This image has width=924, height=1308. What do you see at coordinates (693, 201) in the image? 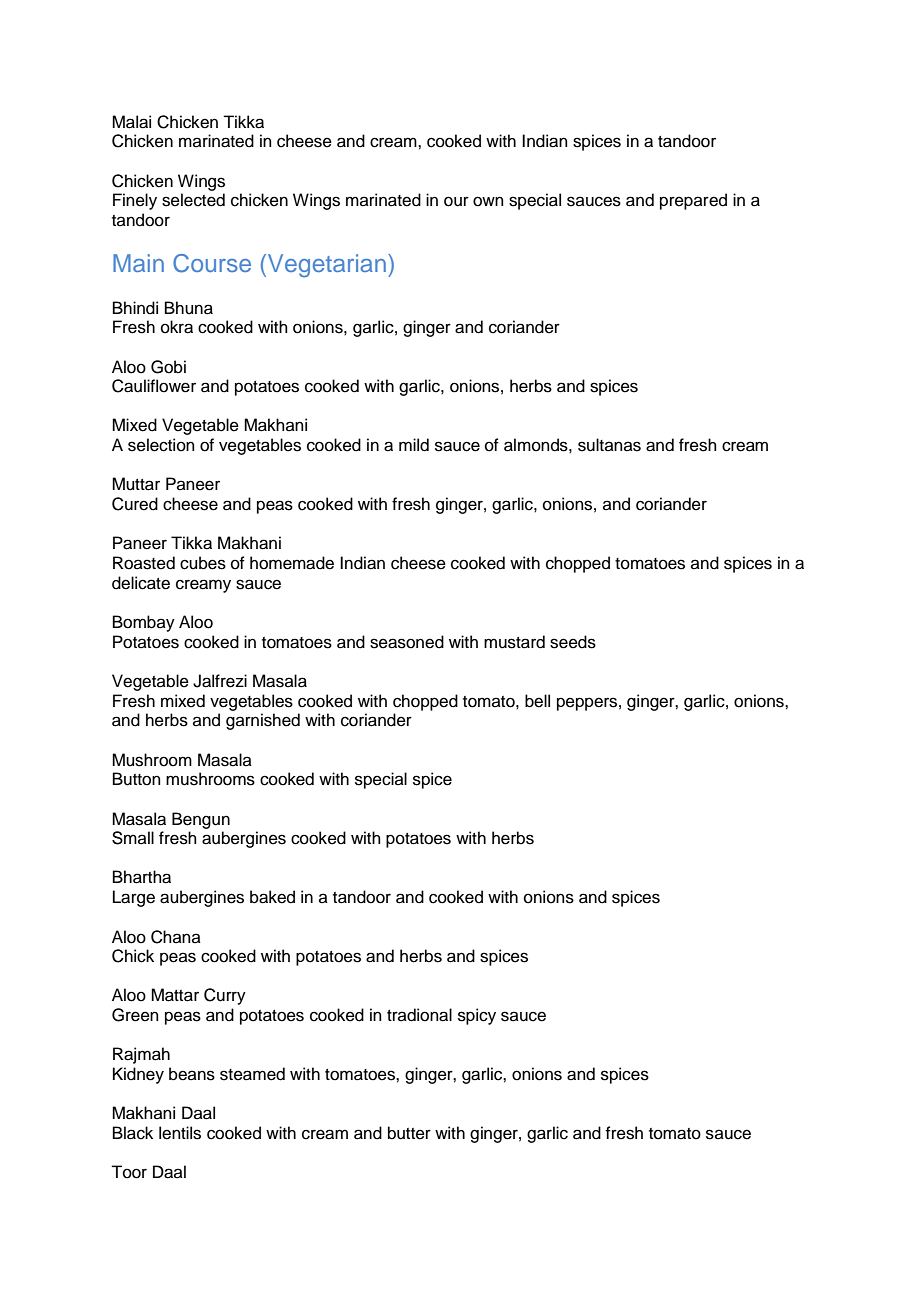
I see `prepared` at bounding box center [693, 201].
